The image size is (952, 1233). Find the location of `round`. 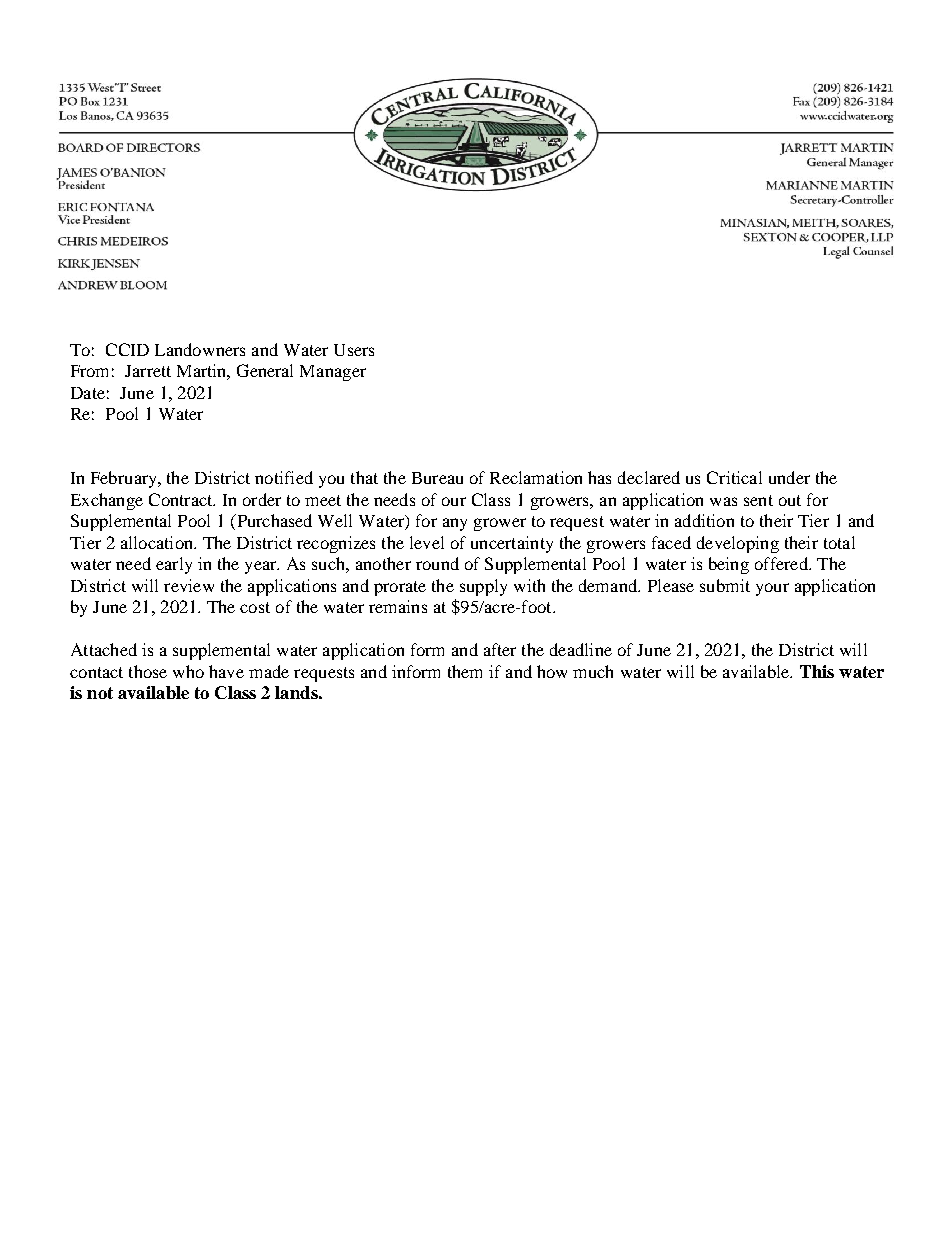

round is located at coordinates (437, 563).
